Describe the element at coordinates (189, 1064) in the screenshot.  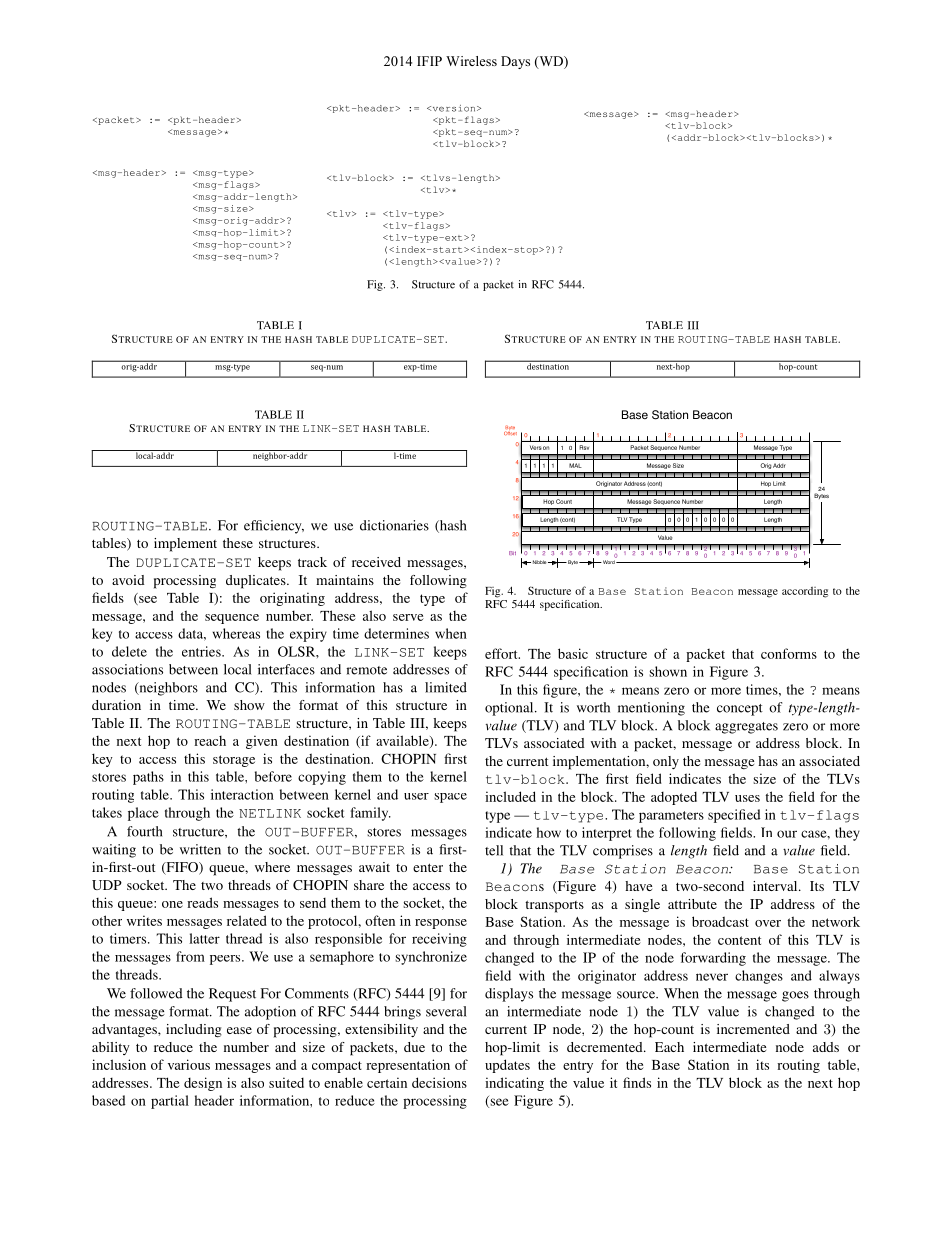
I see `various` at that location.
